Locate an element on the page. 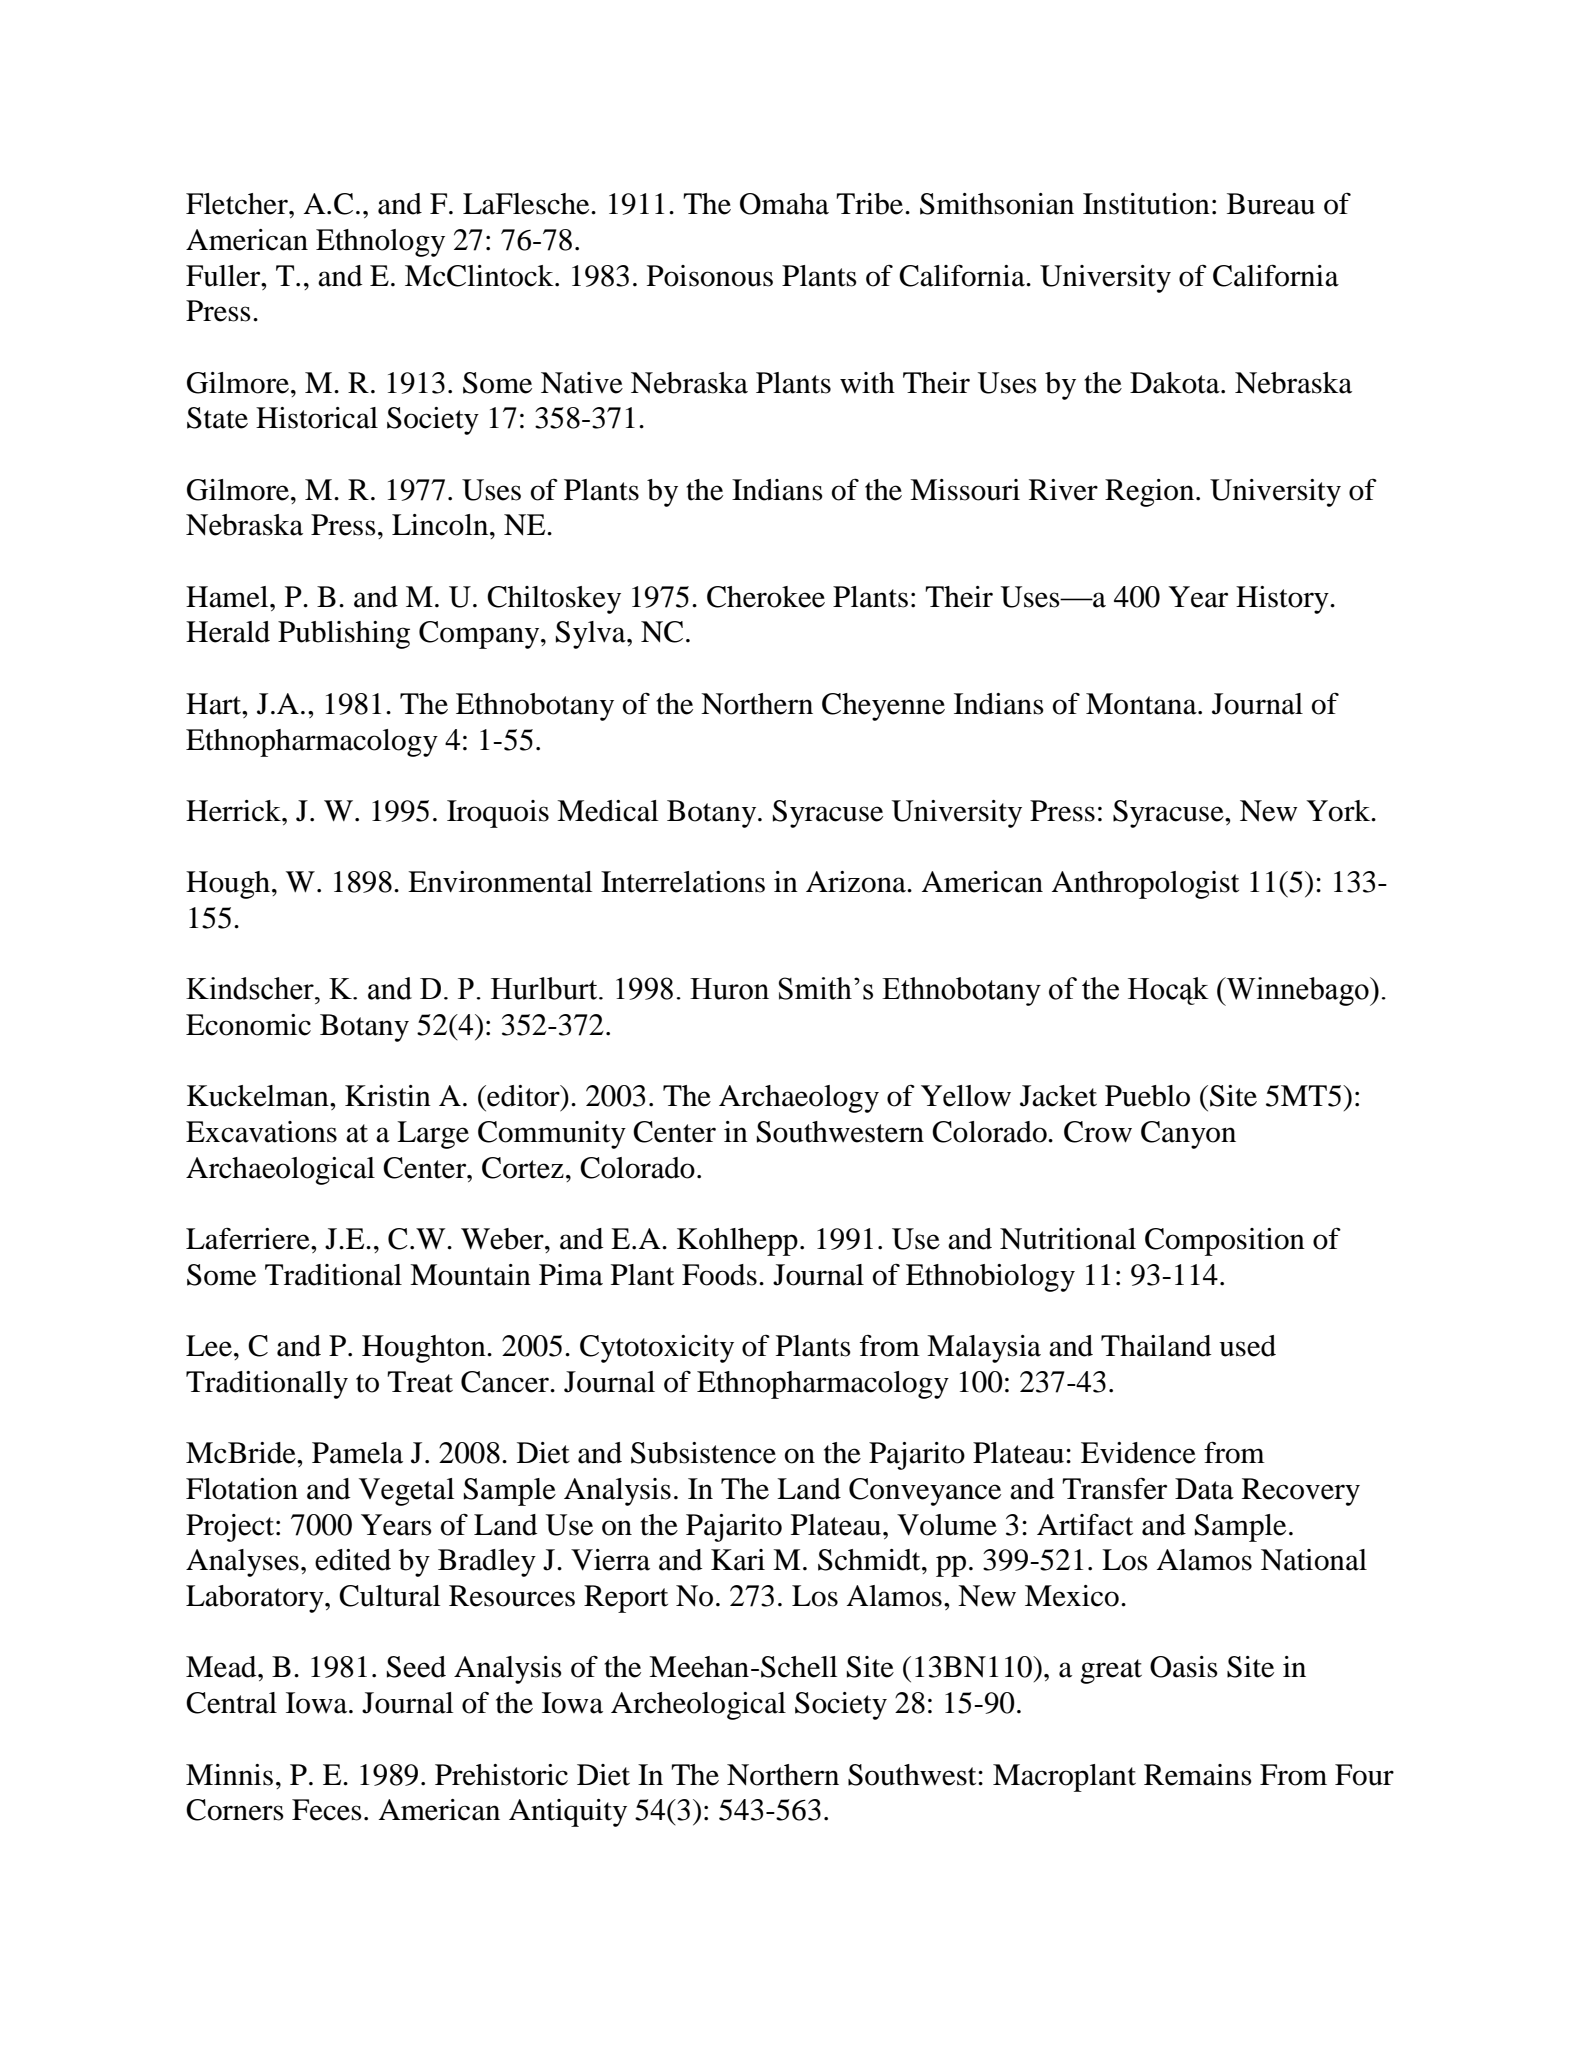 Image resolution: width=1583 pixels, height=2048 pixels. Cheyenne is located at coordinates (883, 707).
